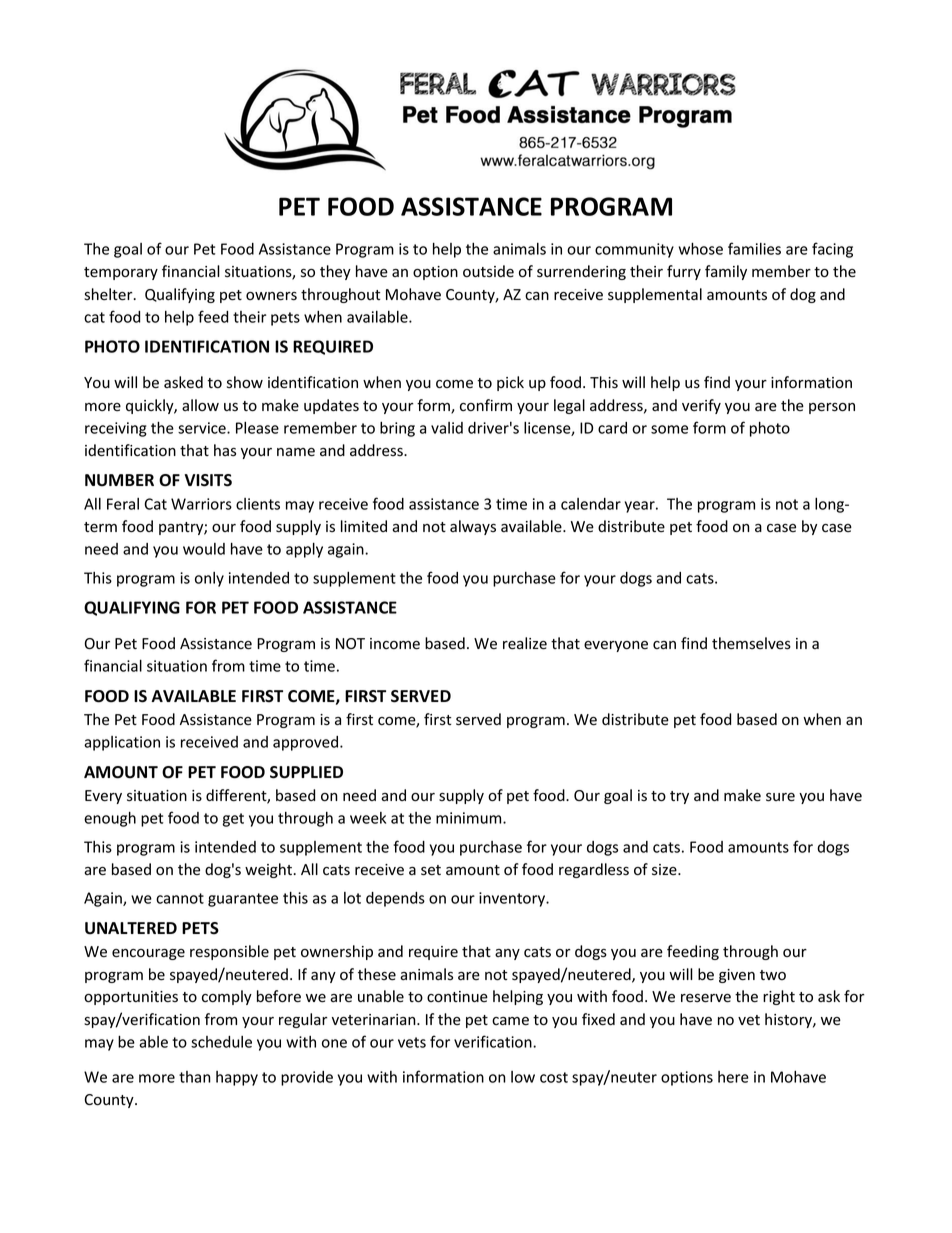 The image size is (952, 1233). What do you see at coordinates (121, 273) in the screenshot?
I see `temporary` at bounding box center [121, 273].
